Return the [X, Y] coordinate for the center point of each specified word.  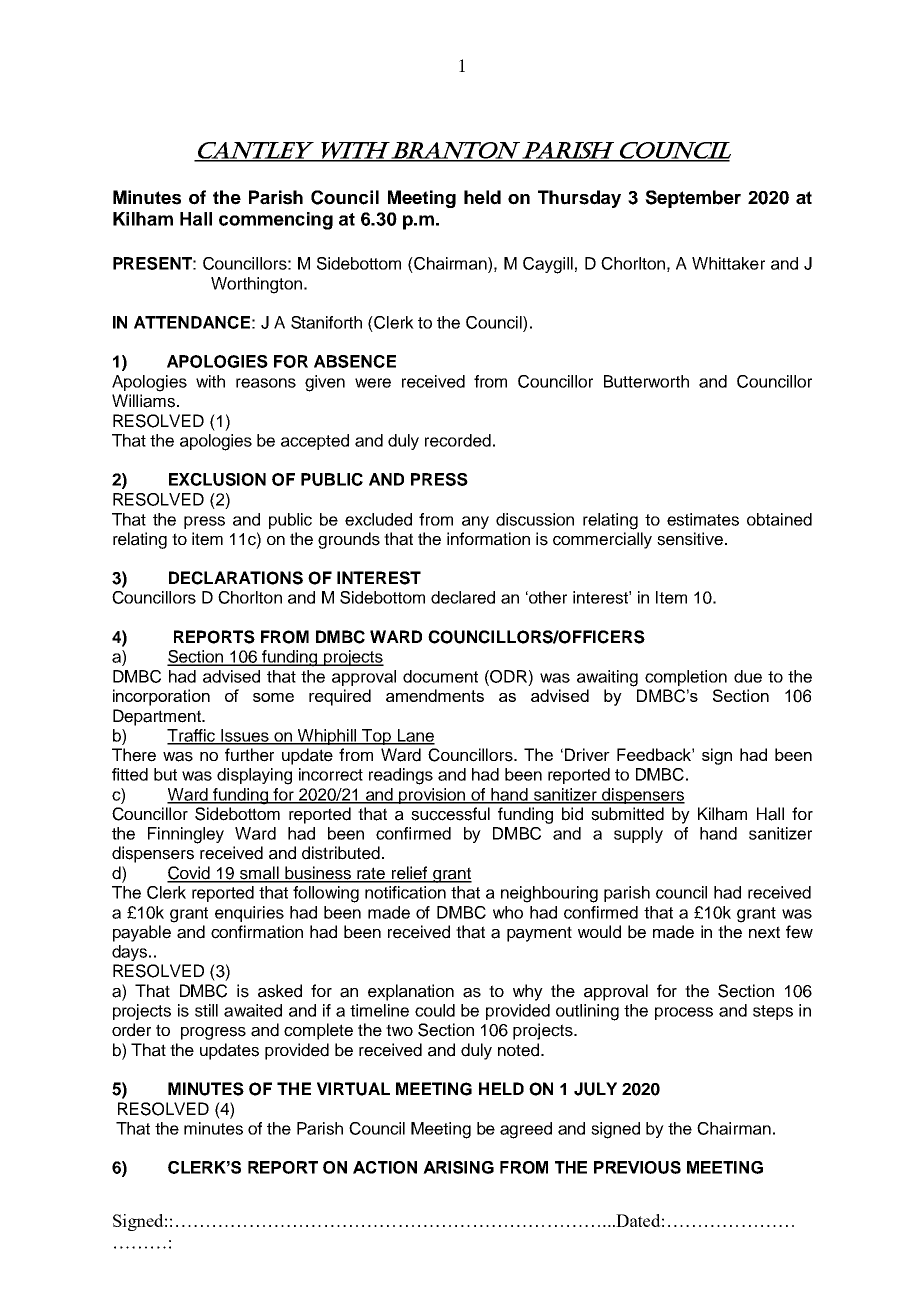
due [748, 676]
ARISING [458, 1167]
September [693, 199]
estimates [703, 519]
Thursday [579, 199]
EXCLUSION [217, 479]
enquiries [249, 914]
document [440, 676]
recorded [458, 440]
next [764, 932]
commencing [276, 221]
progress [213, 1033]
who [508, 912]
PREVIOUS [637, 1167]
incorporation [161, 697]
